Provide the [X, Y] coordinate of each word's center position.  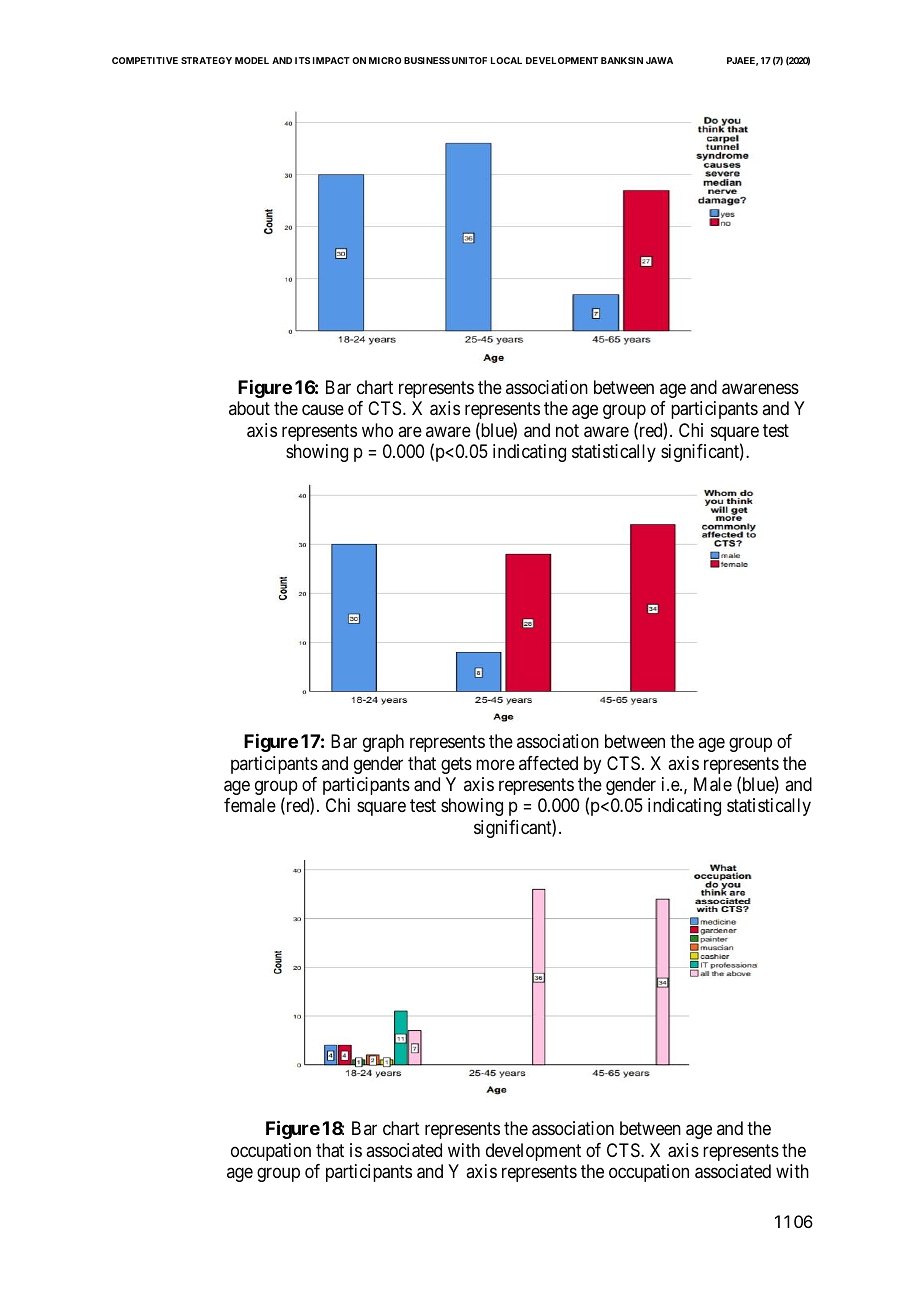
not [567, 430]
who [377, 430]
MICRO [385, 60]
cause [323, 410]
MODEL [252, 60]
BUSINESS [427, 60]
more [495, 764]
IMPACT [331, 60]
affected [548, 763]
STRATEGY [206, 60]
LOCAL [506, 60]
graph [383, 743]
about [249, 408]
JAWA [659, 60]
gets [456, 765]
